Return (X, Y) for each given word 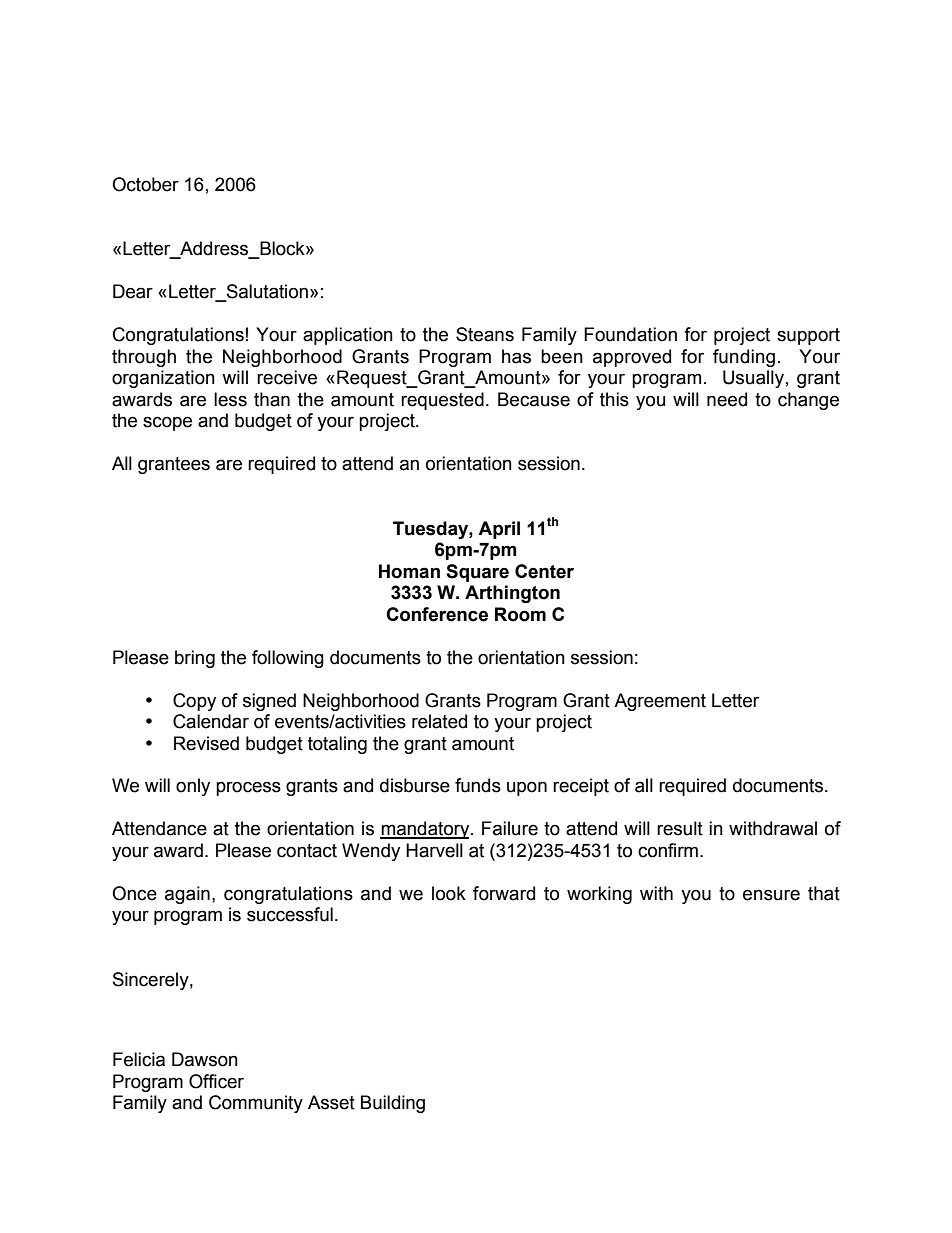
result (680, 828)
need (727, 399)
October (145, 184)
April (499, 530)
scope (167, 423)
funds (478, 785)
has (516, 356)
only (193, 787)
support (808, 336)
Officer (216, 1081)
